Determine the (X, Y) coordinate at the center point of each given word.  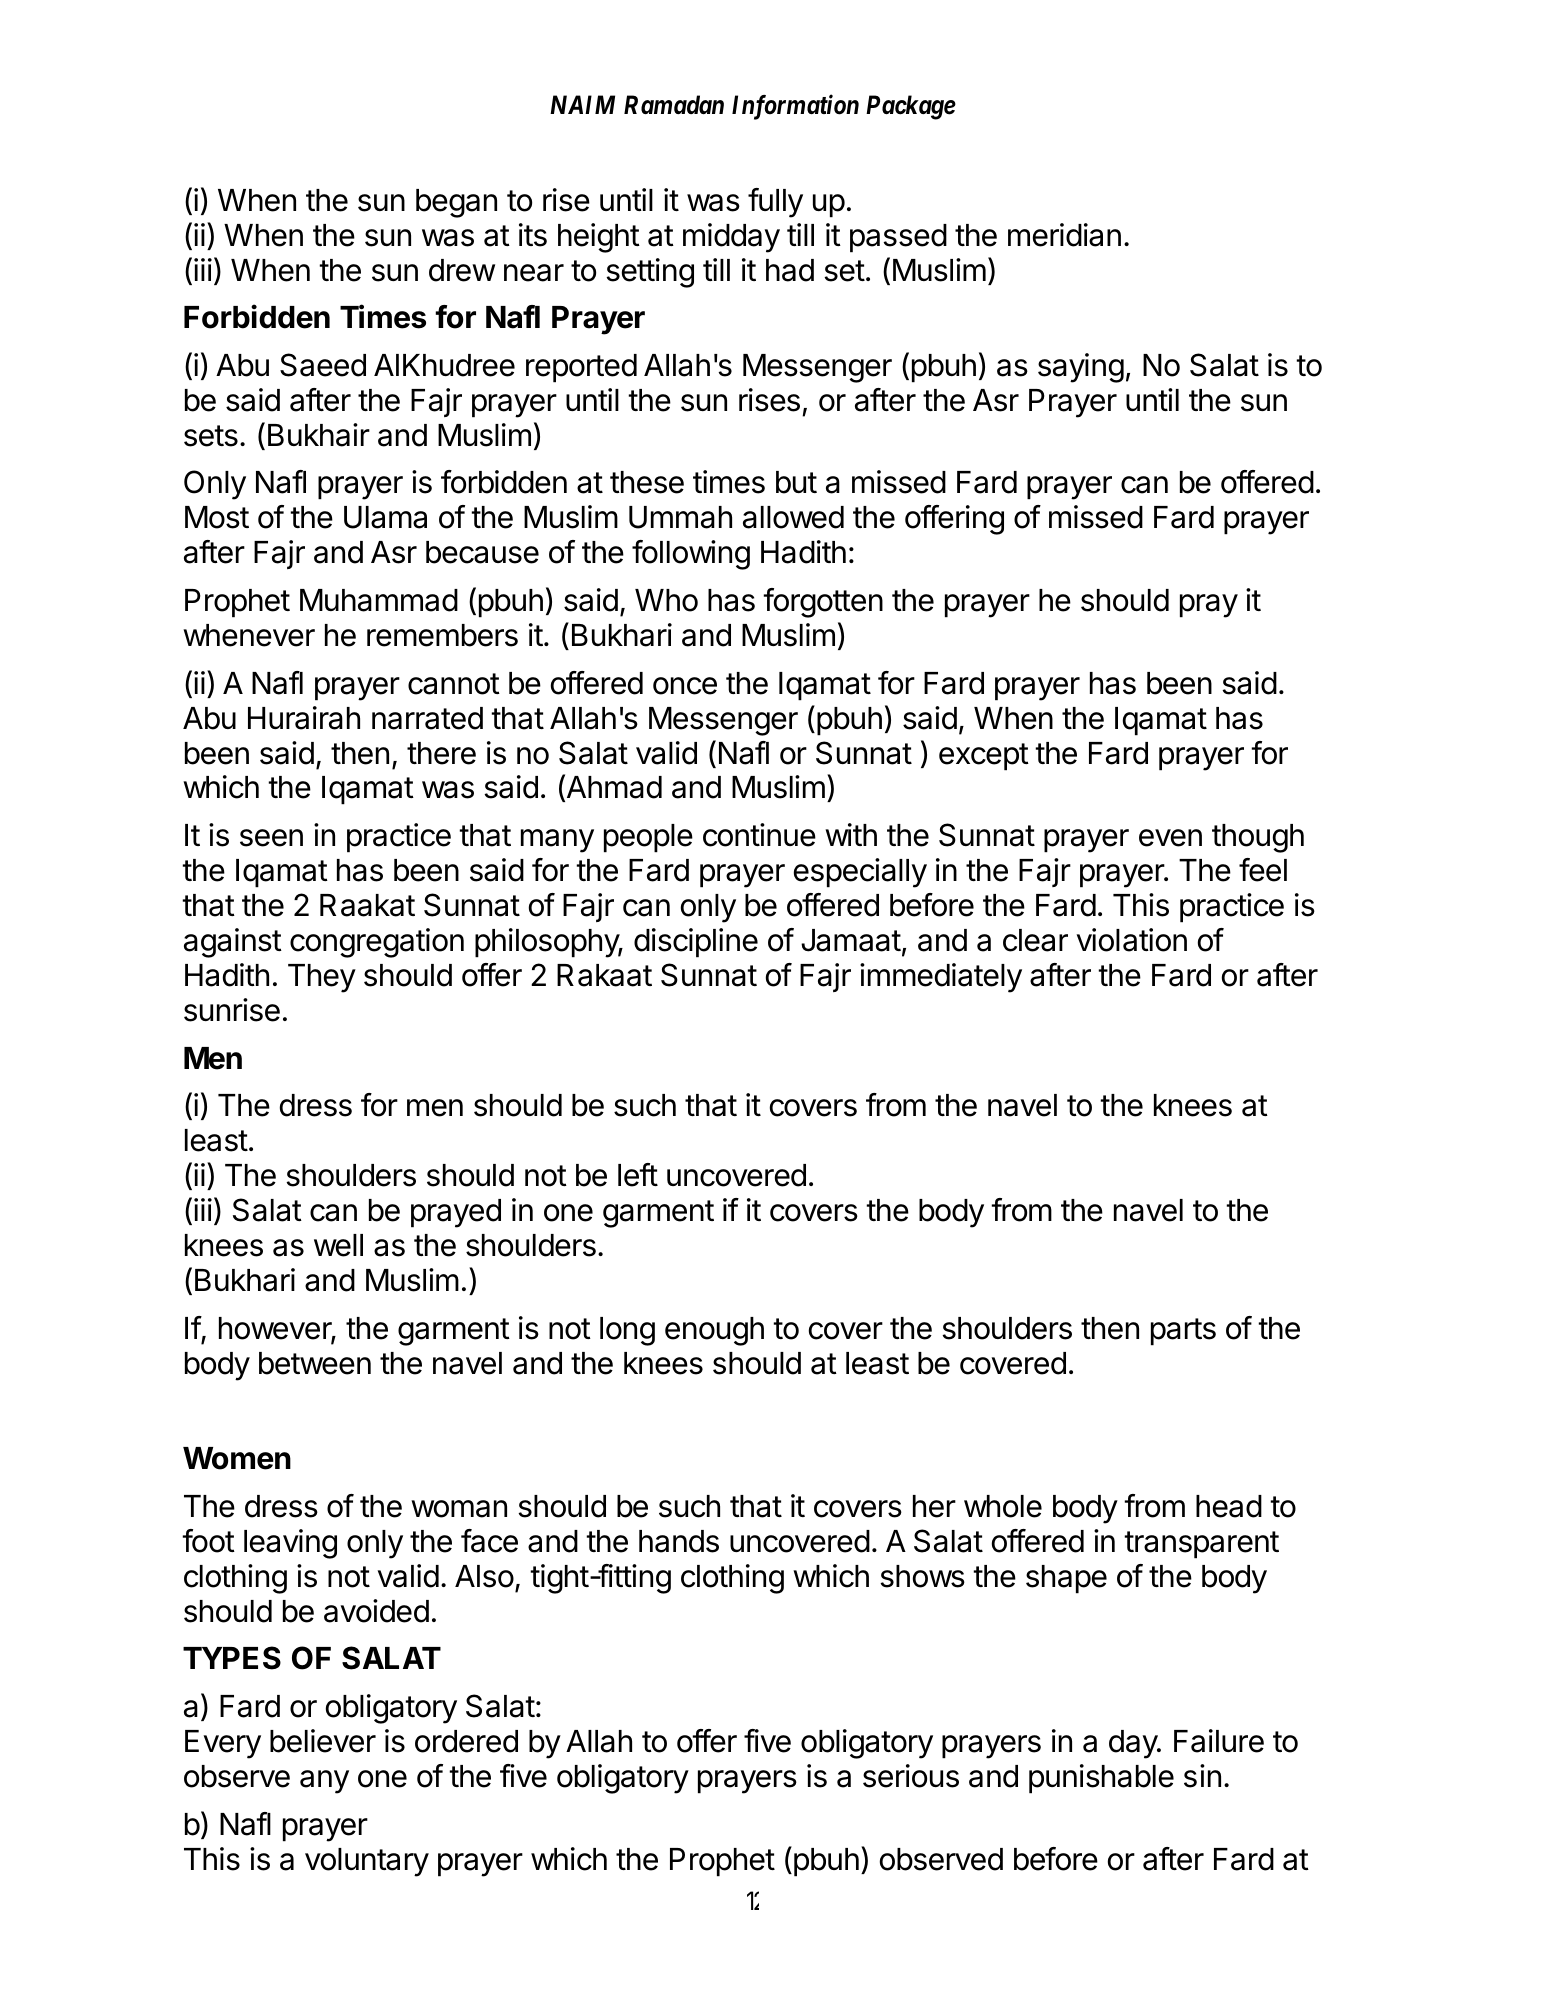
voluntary (367, 1862)
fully (775, 203)
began (456, 203)
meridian (1064, 235)
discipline (696, 943)
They (322, 978)
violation (1131, 940)
